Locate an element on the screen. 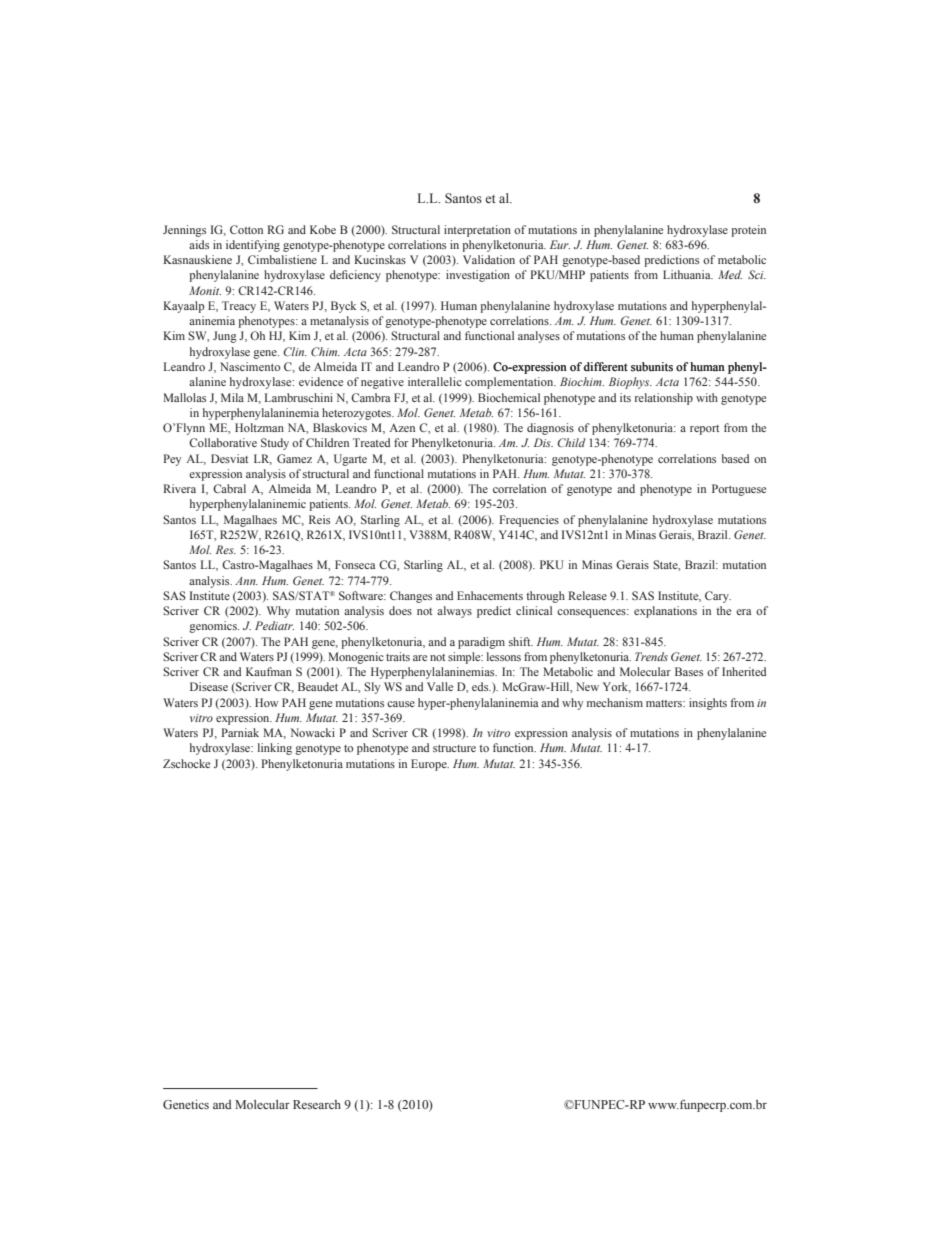 Image resolution: width=952 pixels, height=1233 pixels. Lithuania is located at coordinates (688, 274).
